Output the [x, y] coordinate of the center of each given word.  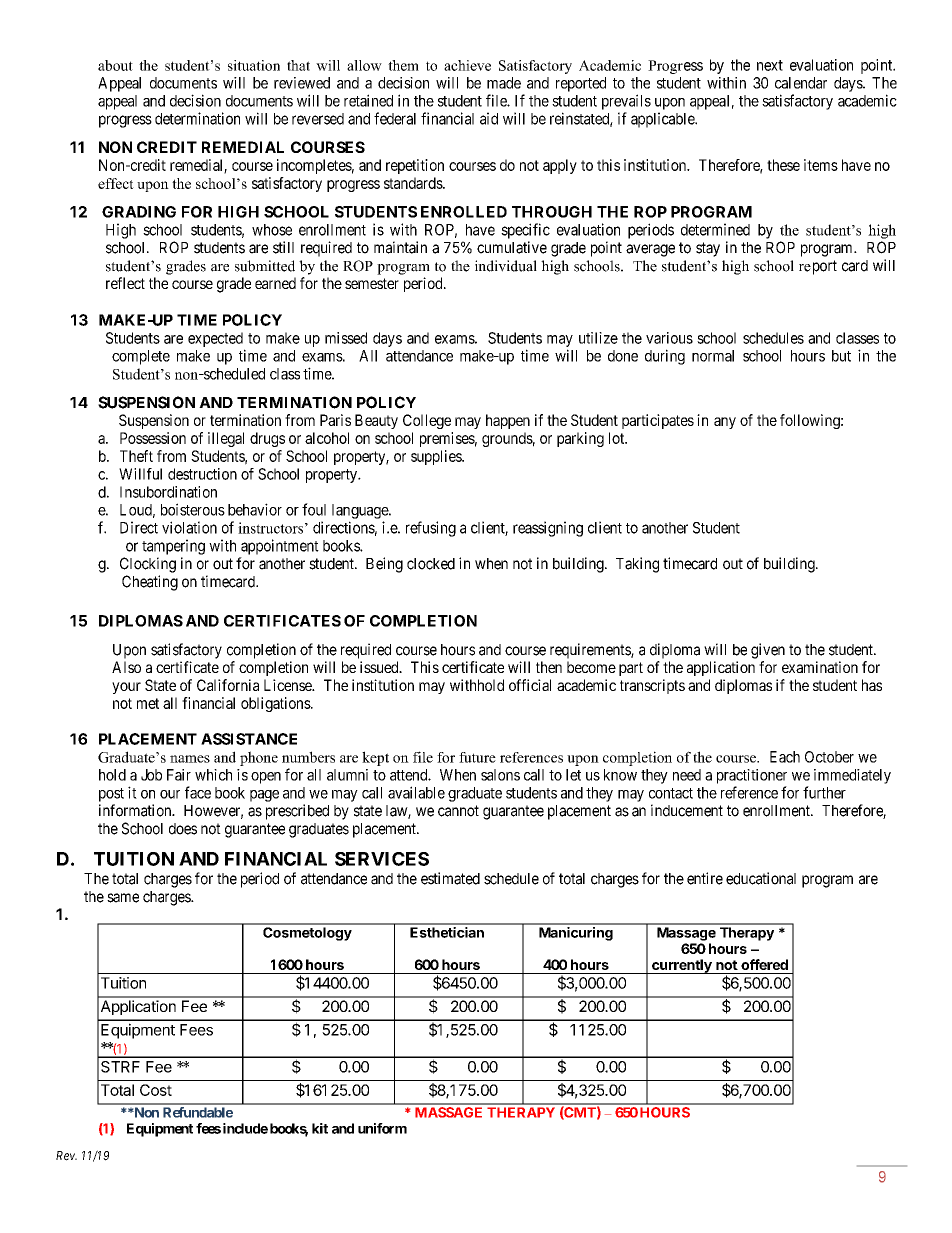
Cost [156, 1090]
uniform [382, 1128]
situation [254, 65]
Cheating [150, 583]
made [504, 83]
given [768, 651]
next [770, 65]
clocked [431, 564]
